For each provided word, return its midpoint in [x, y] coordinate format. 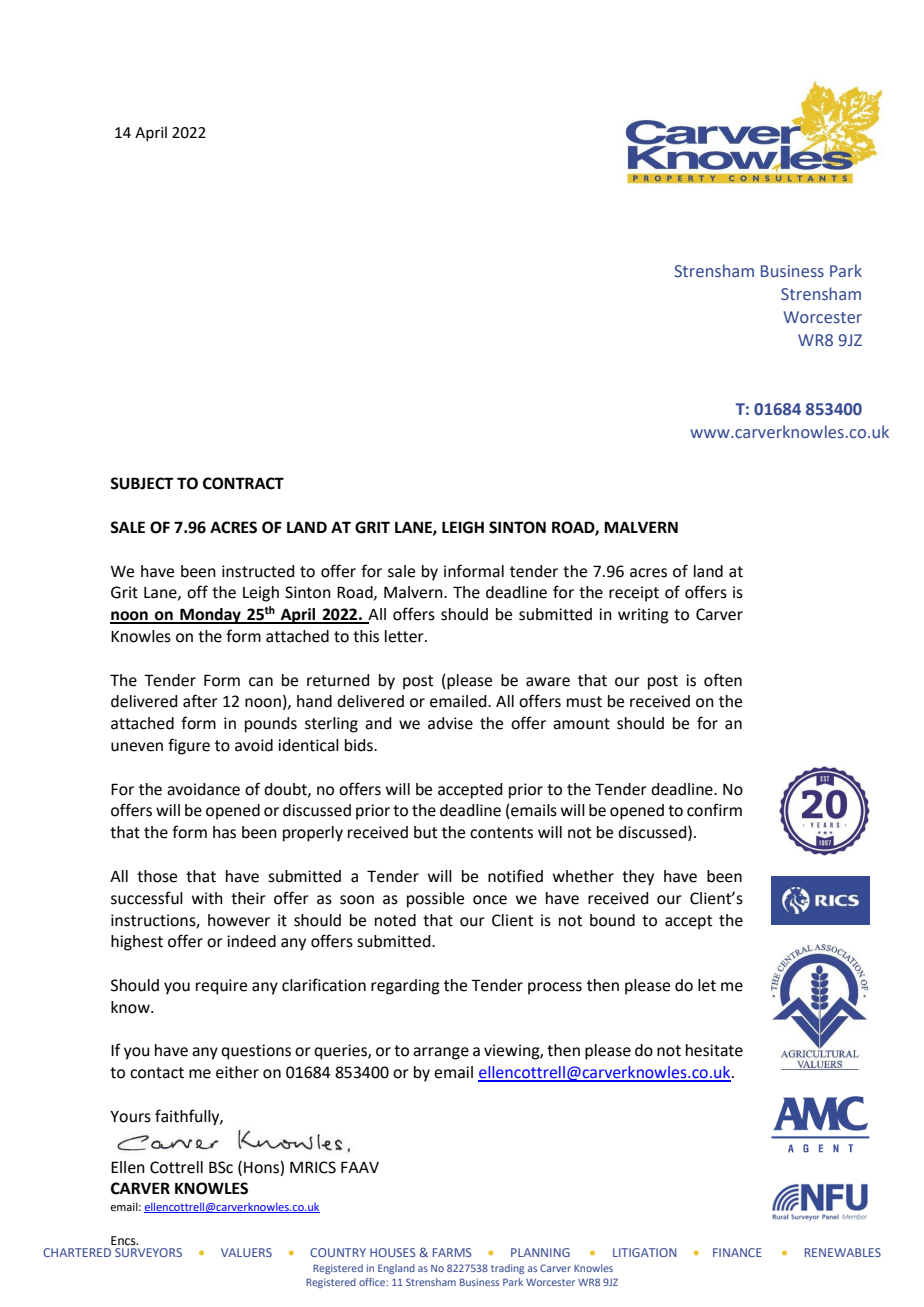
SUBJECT [141, 483]
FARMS [452, 1252]
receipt [634, 594]
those [157, 876]
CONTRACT [243, 483]
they [638, 878]
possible [435, 900]
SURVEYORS [148, 1252]
